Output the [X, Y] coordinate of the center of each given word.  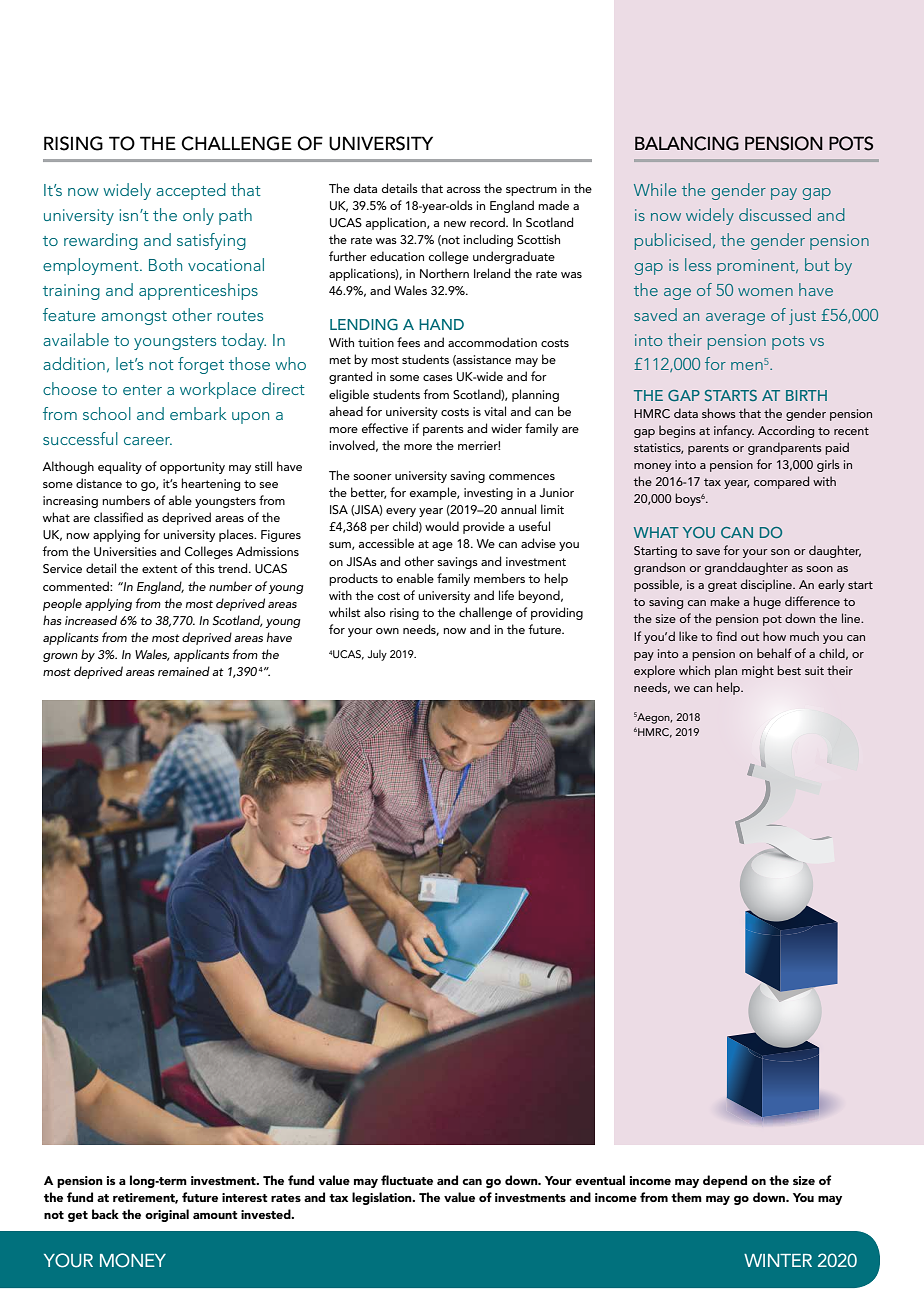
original [167, 1215]
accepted [191, 191]
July [377, 655]
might [758, 671]
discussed [775, 214]
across [464, 190]
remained [184, 671]
